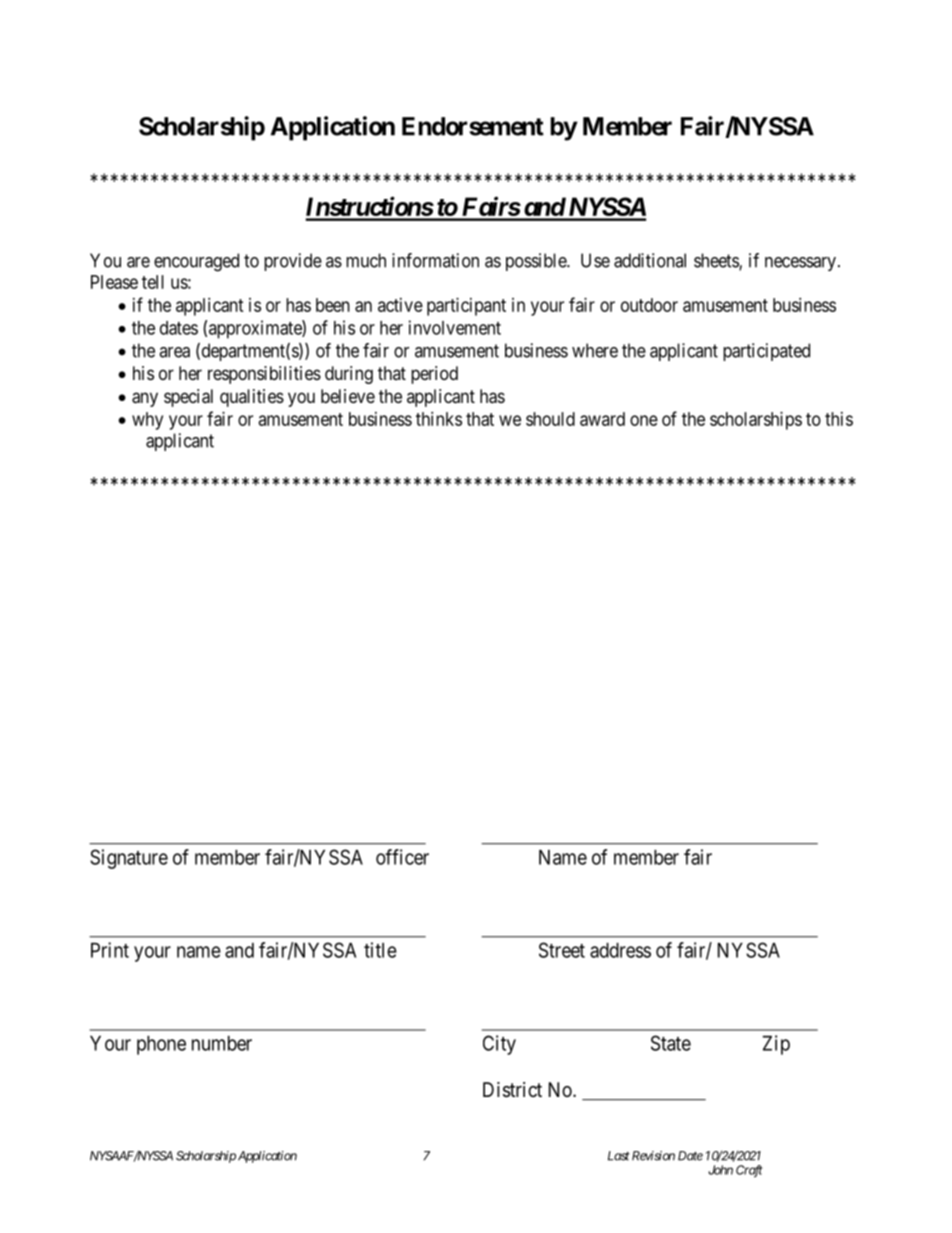  I want to click on Craft, so click(749, 1171).
